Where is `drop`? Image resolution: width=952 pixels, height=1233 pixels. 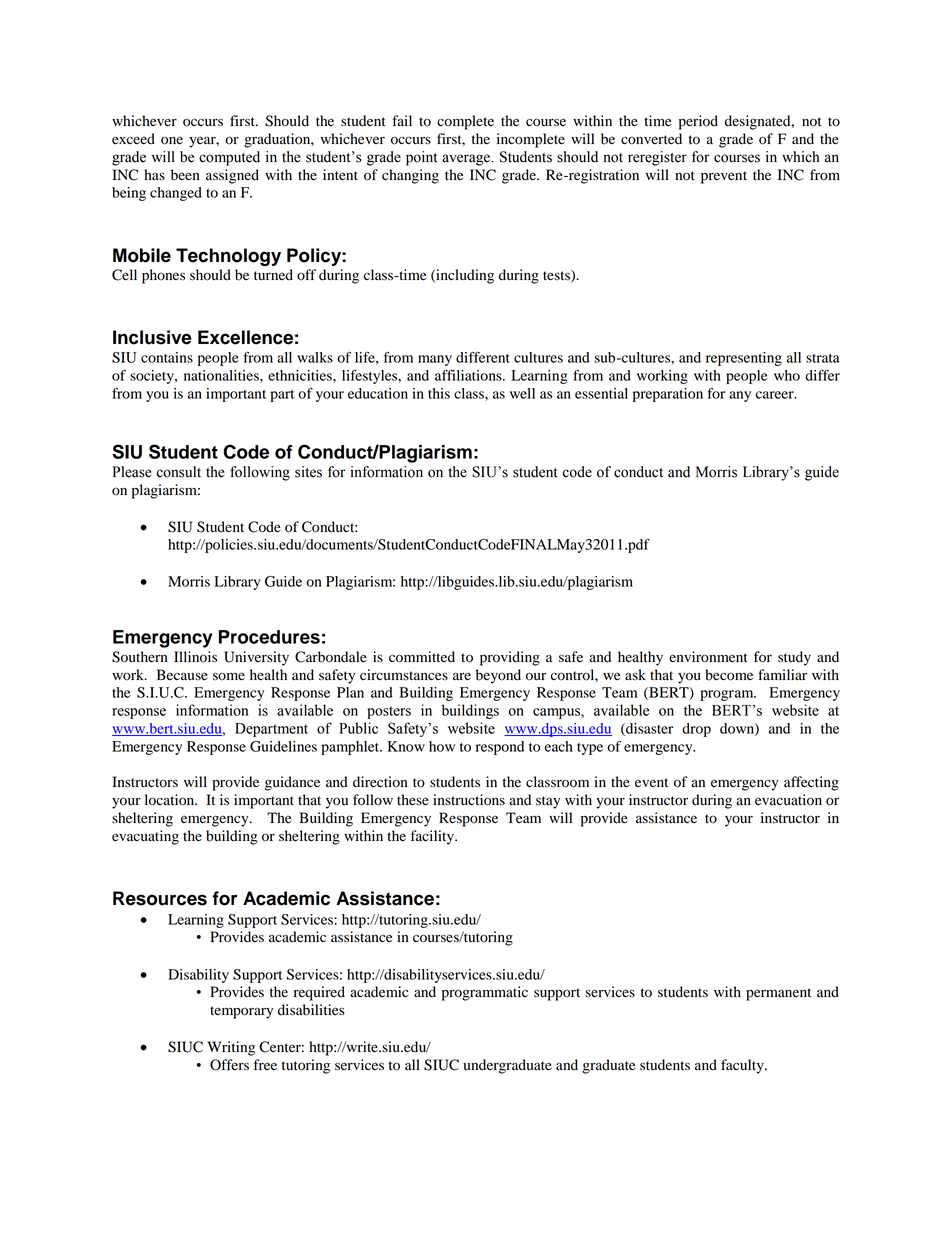 drop is located at coordinates (696, 730).
